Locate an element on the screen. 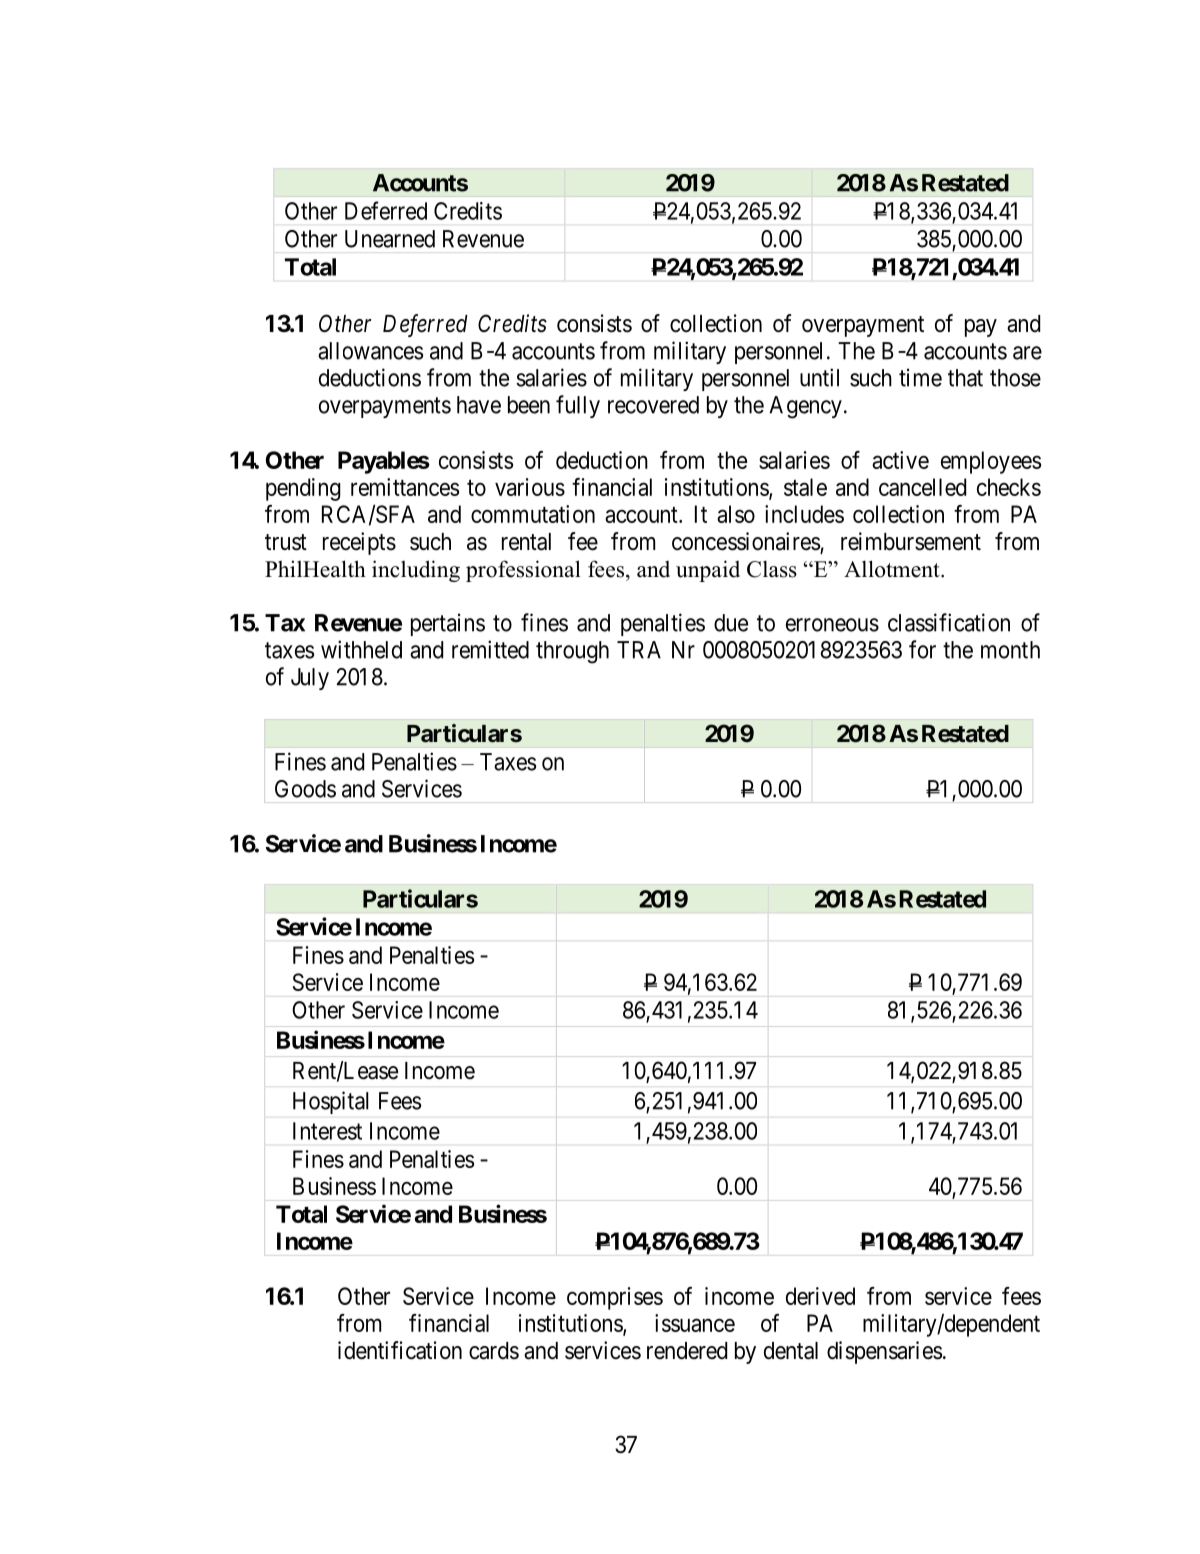 This screenshot has height=1554, width=1200. derived is located at coordinates (820, 1296).
